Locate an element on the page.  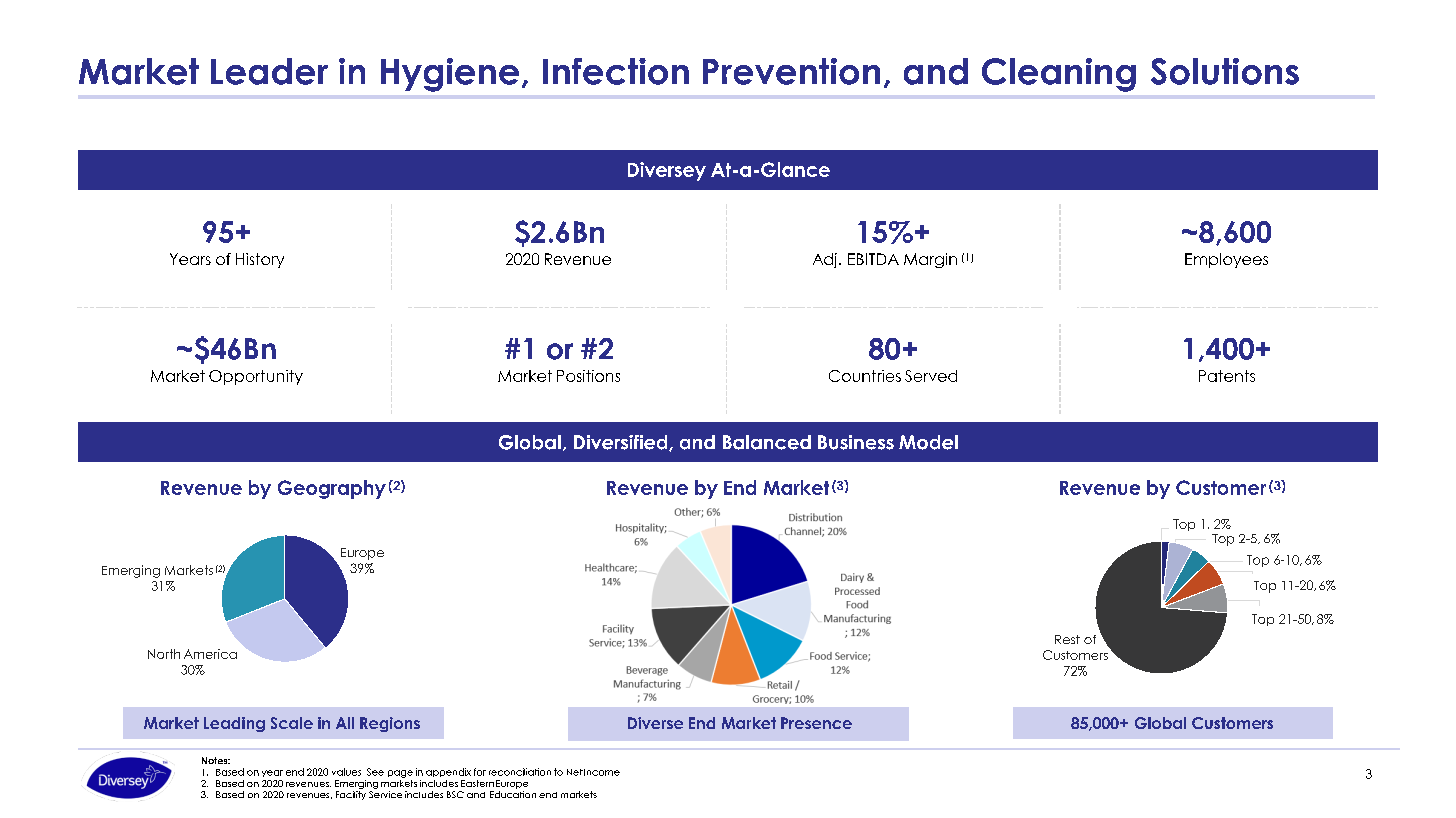
Cleaning is located at coordinates (1059, 75).
